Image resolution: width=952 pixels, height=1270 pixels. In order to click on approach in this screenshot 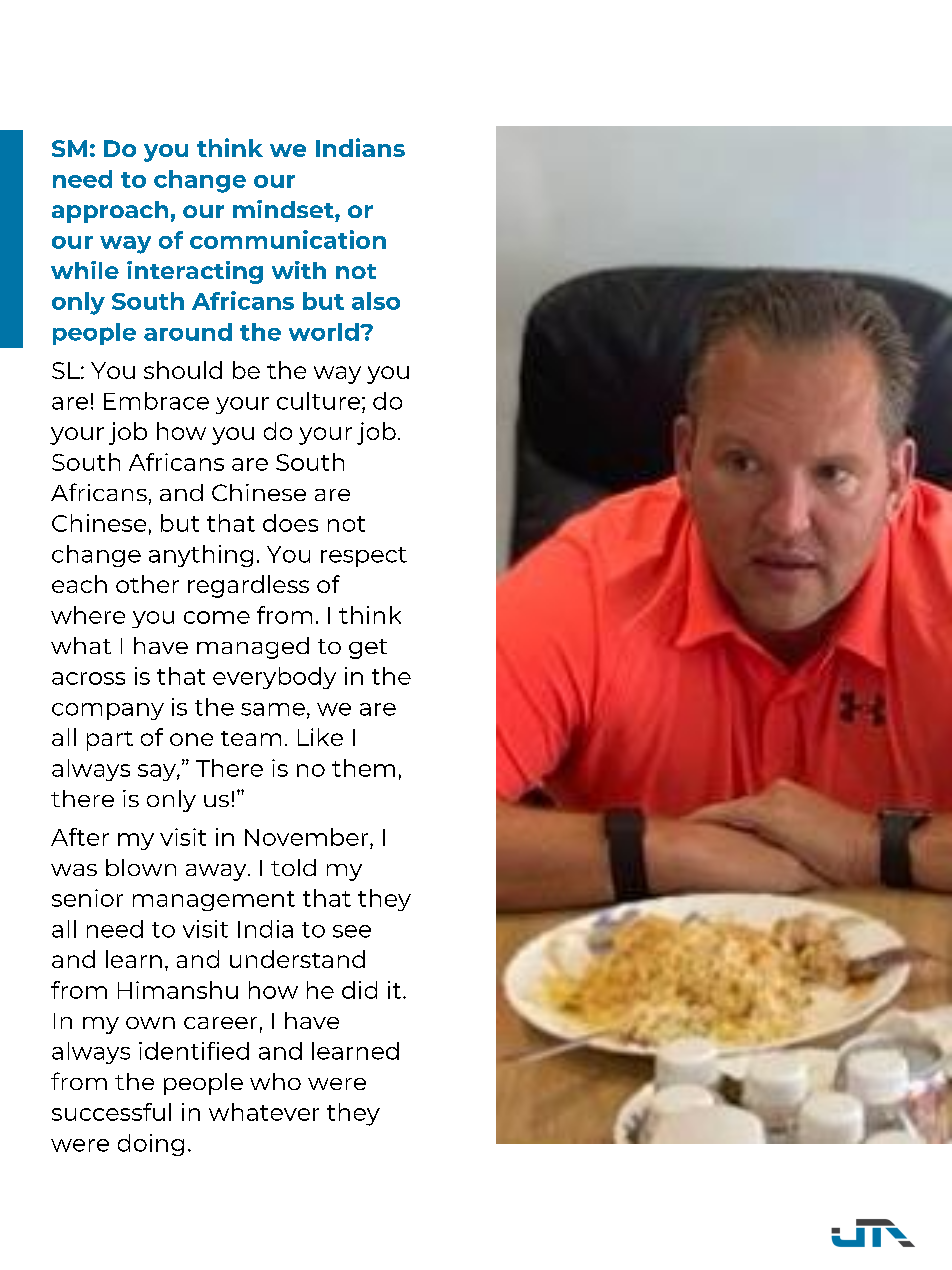, I will do `click(110, 212)`.
